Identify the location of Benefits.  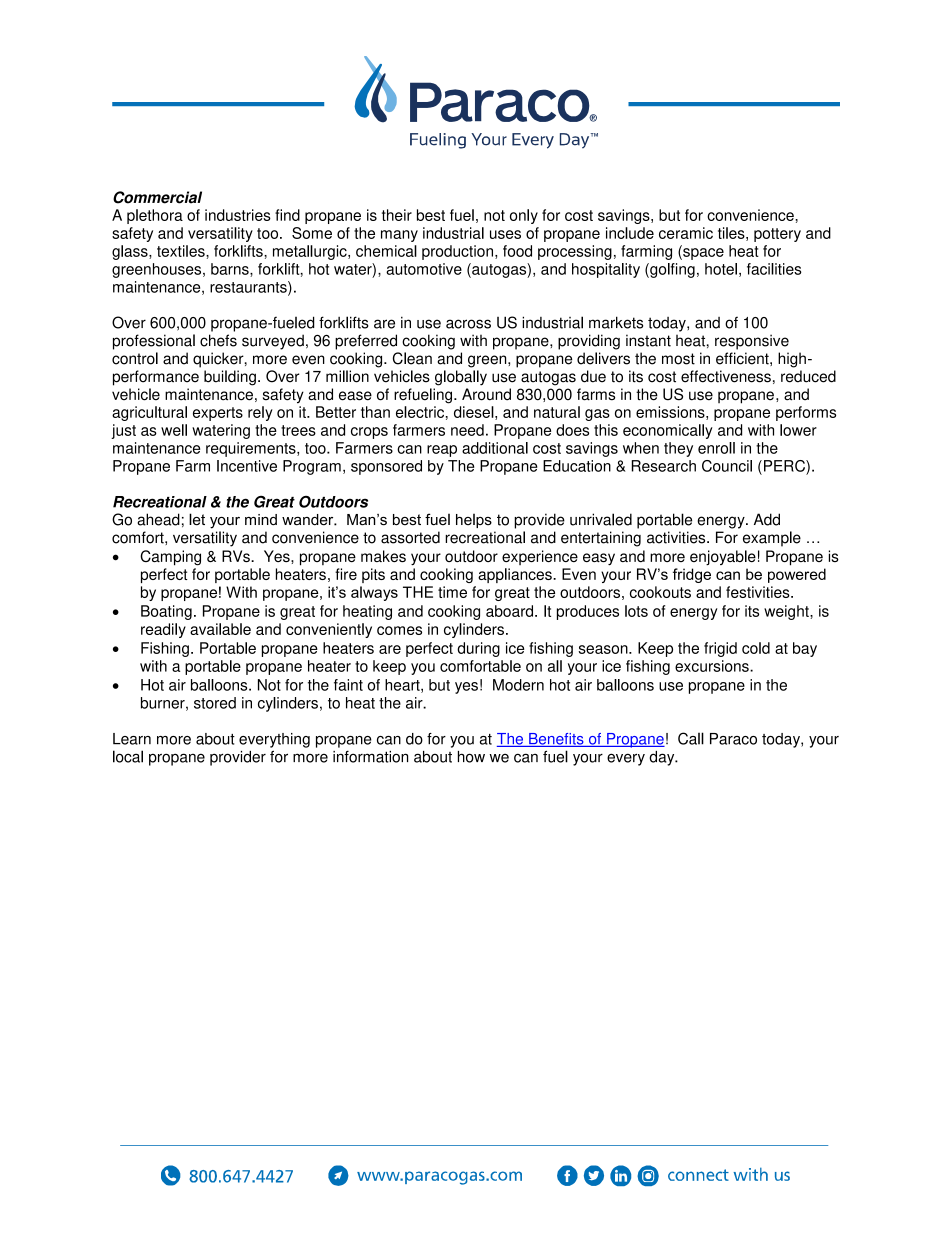
(556, 740).
